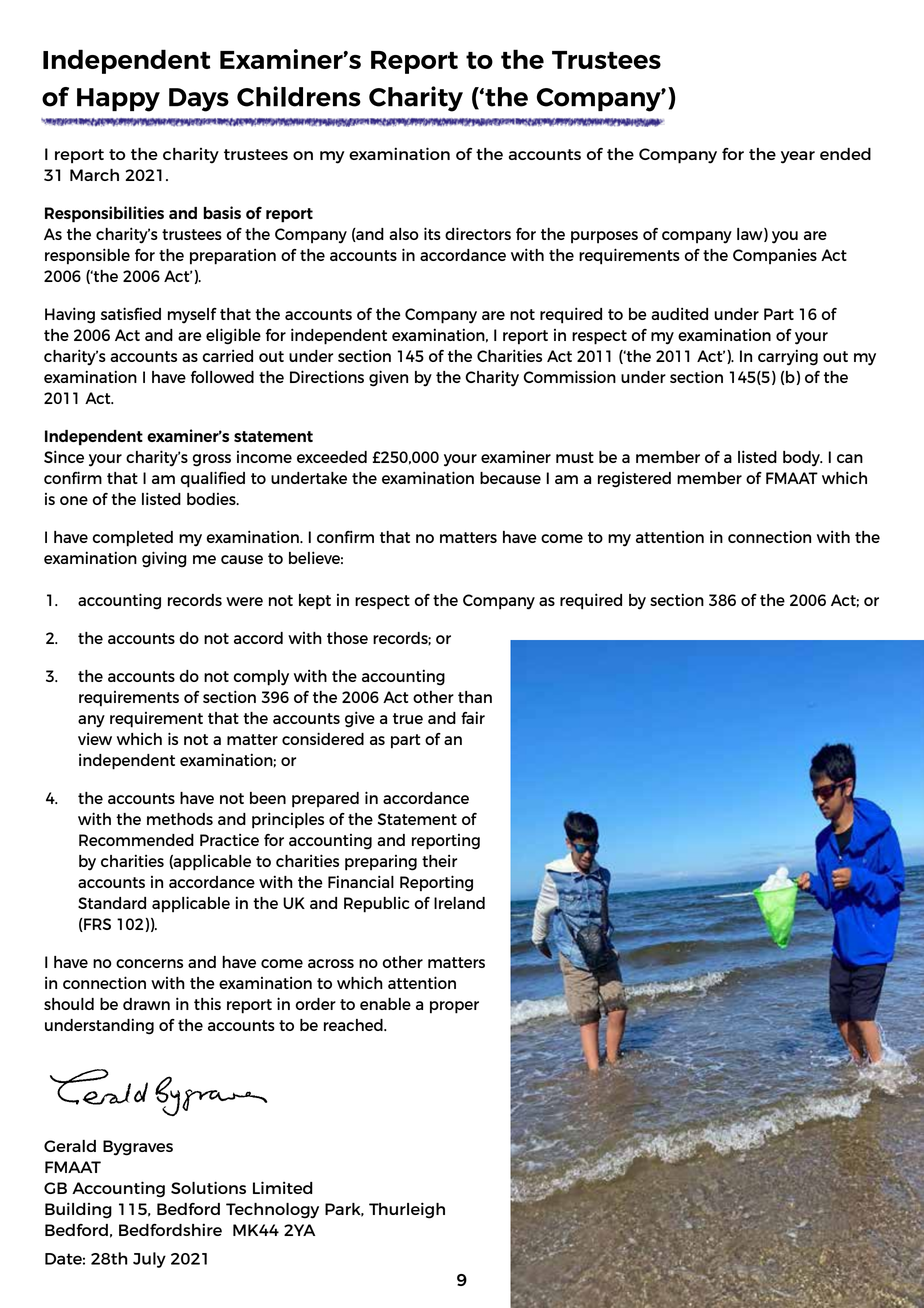 Image resolution: width=924 pixels, height=1308 pixels. Describe the element at coordinates (454, 1007) in the screenshot. I see `proper` at that location.
